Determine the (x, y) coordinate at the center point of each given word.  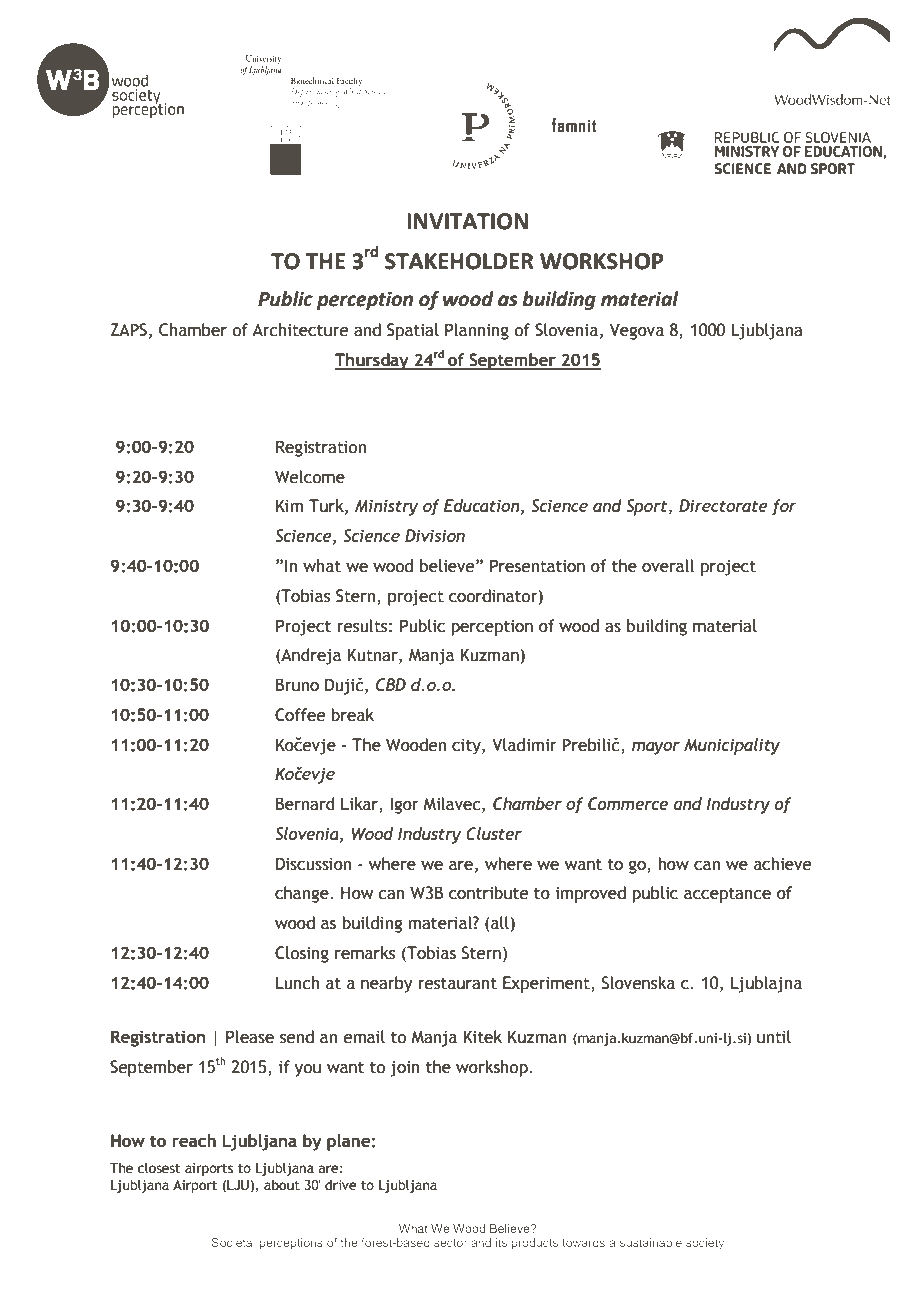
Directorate (723, 505)
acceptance (727, 895)
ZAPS (128, 330)
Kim (289, 505)
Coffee (300, 715)
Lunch (298, 983)
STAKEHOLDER (459, 261)
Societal (233, 1242)
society (705, 1244)
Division (435, 535)
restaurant (457, 984)
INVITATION (467, 221)
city (467, 747)
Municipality (732, 746)
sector (450, 1243)
